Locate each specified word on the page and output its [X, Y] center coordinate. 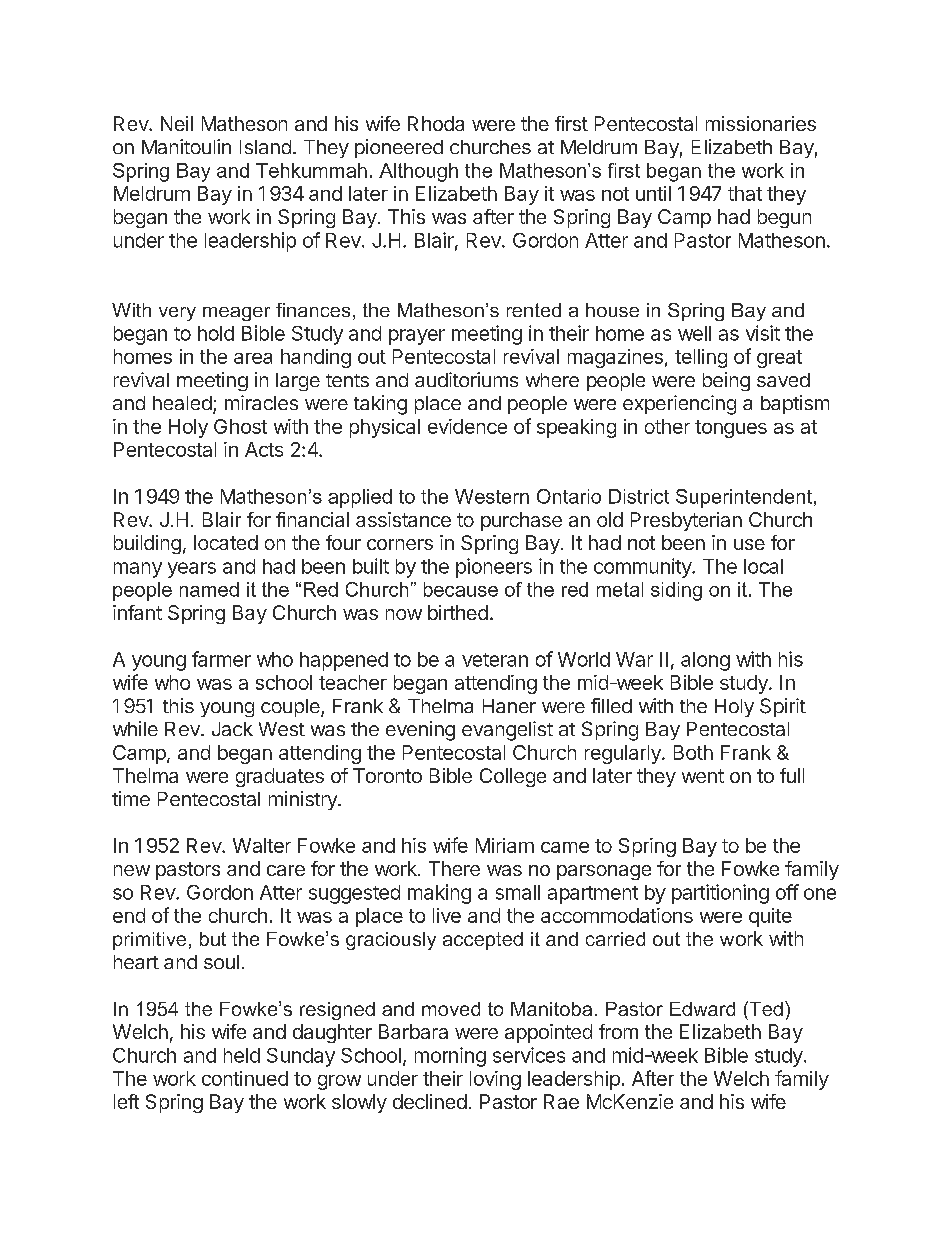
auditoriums [466, 379]
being [726, 381]
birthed [458, 612]
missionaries [761, 123]
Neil [177, 123]
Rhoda [436, 123]
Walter [262, 845]
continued [245, 1078]
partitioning [720, 894]
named [209, 589]
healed [182, 403]
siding [676, 591]
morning [450, 1057]
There [454, 868]
